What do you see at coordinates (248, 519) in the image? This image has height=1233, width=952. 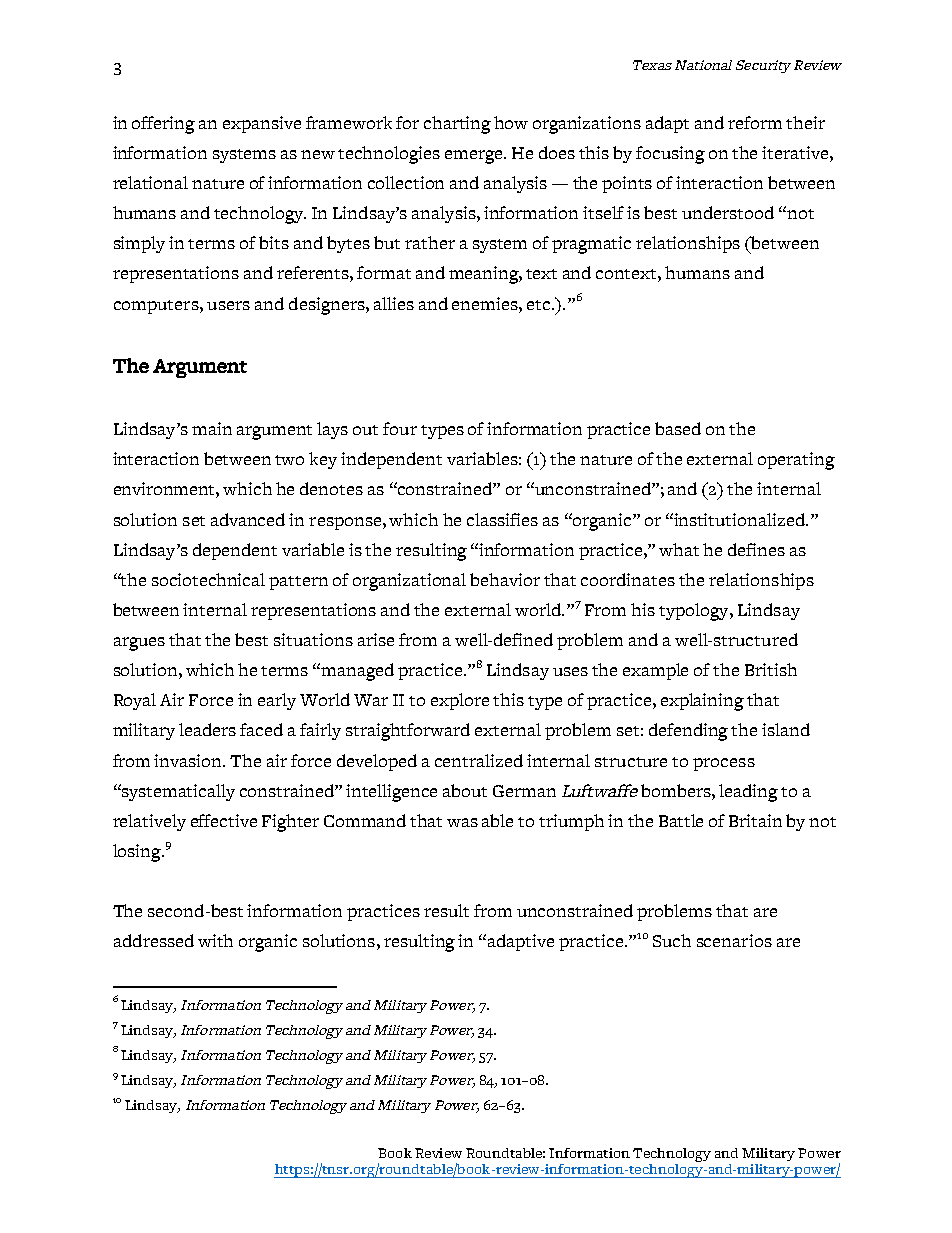 I see `advanced` at bounding box center [248, 519].
